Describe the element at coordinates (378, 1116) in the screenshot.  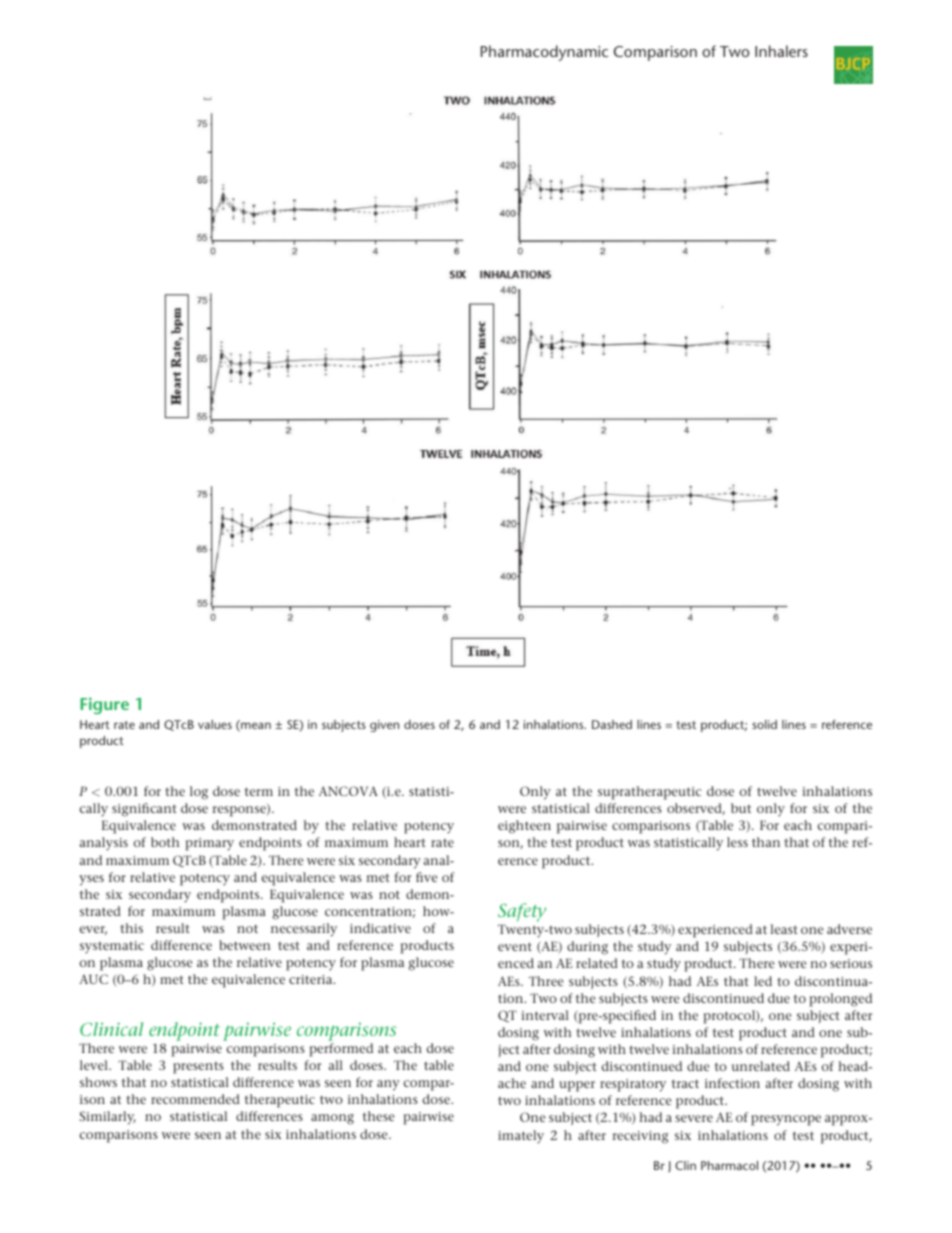
I see `these` at that location.
